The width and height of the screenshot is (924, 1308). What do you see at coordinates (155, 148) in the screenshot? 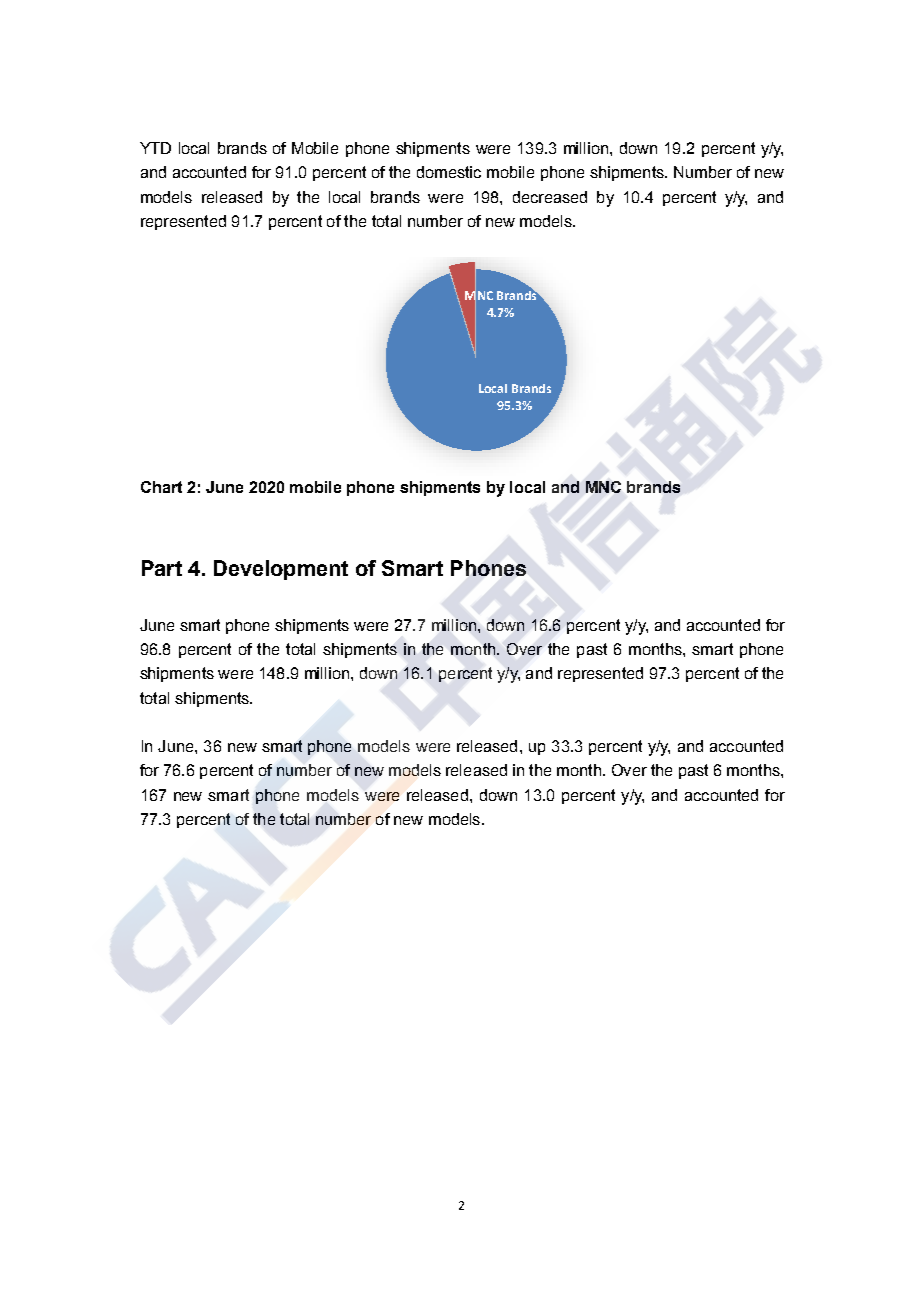
I see `YTD` at bounding box center [155, 148].
